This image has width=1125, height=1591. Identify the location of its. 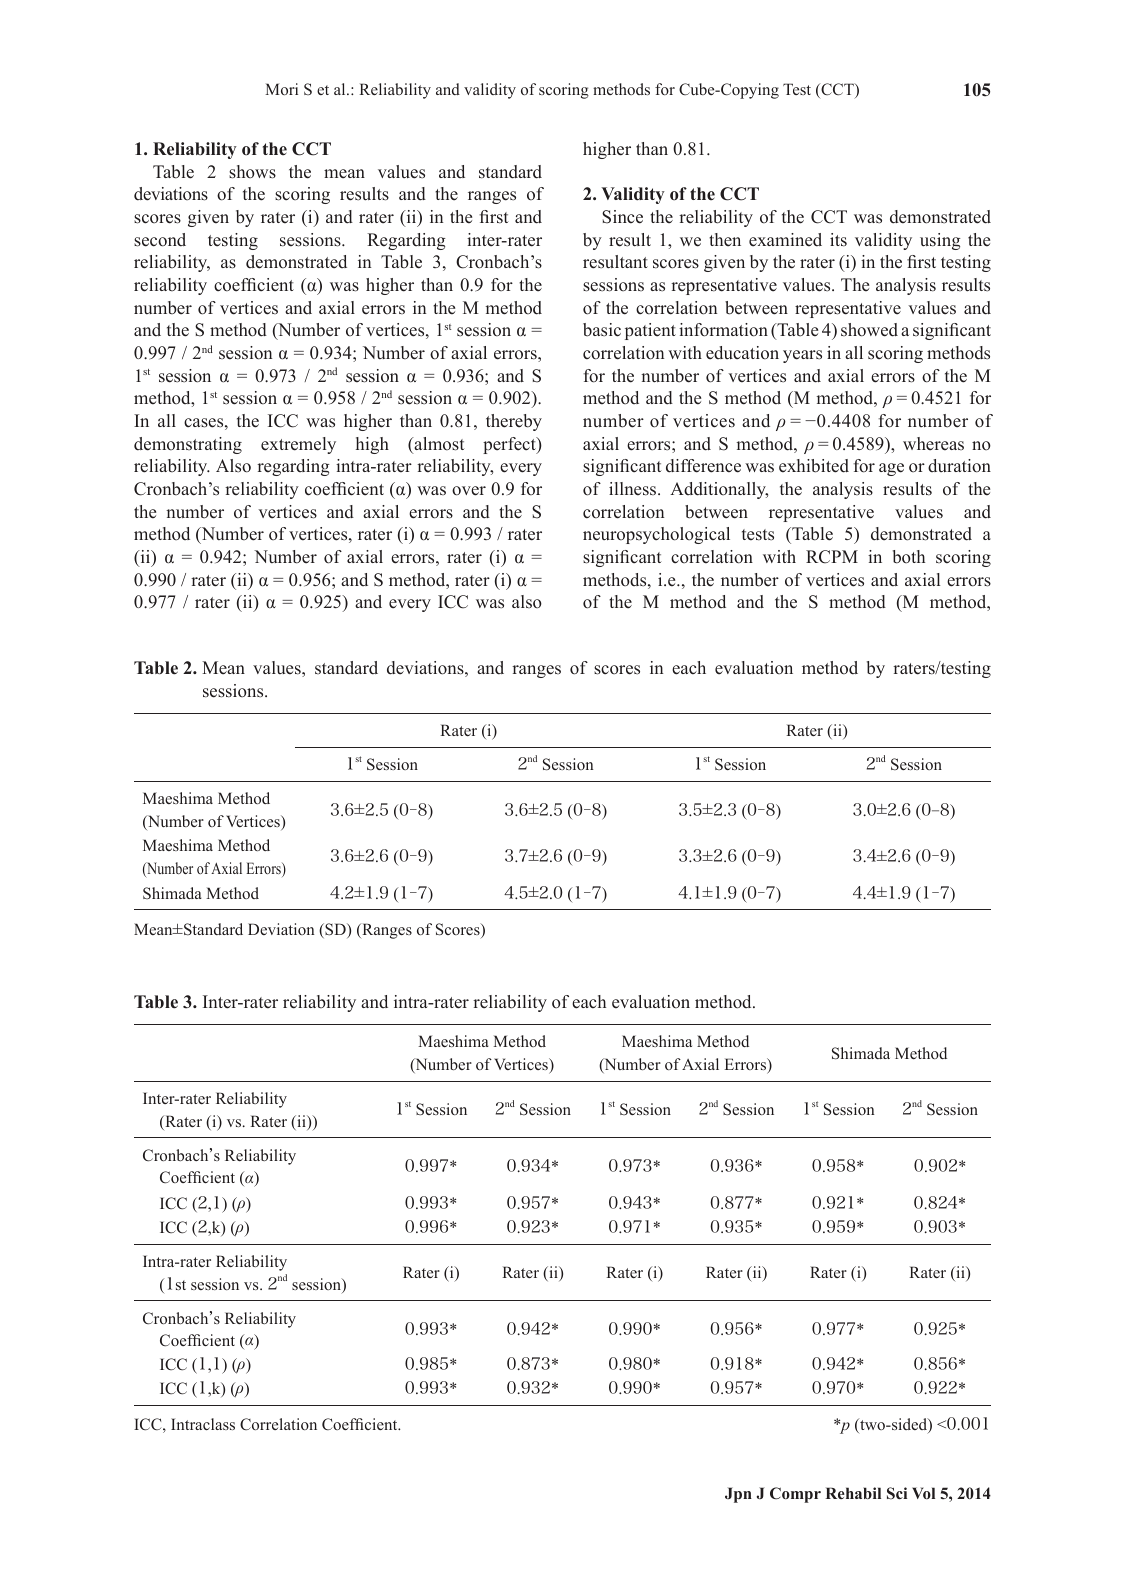
(838, 240).
